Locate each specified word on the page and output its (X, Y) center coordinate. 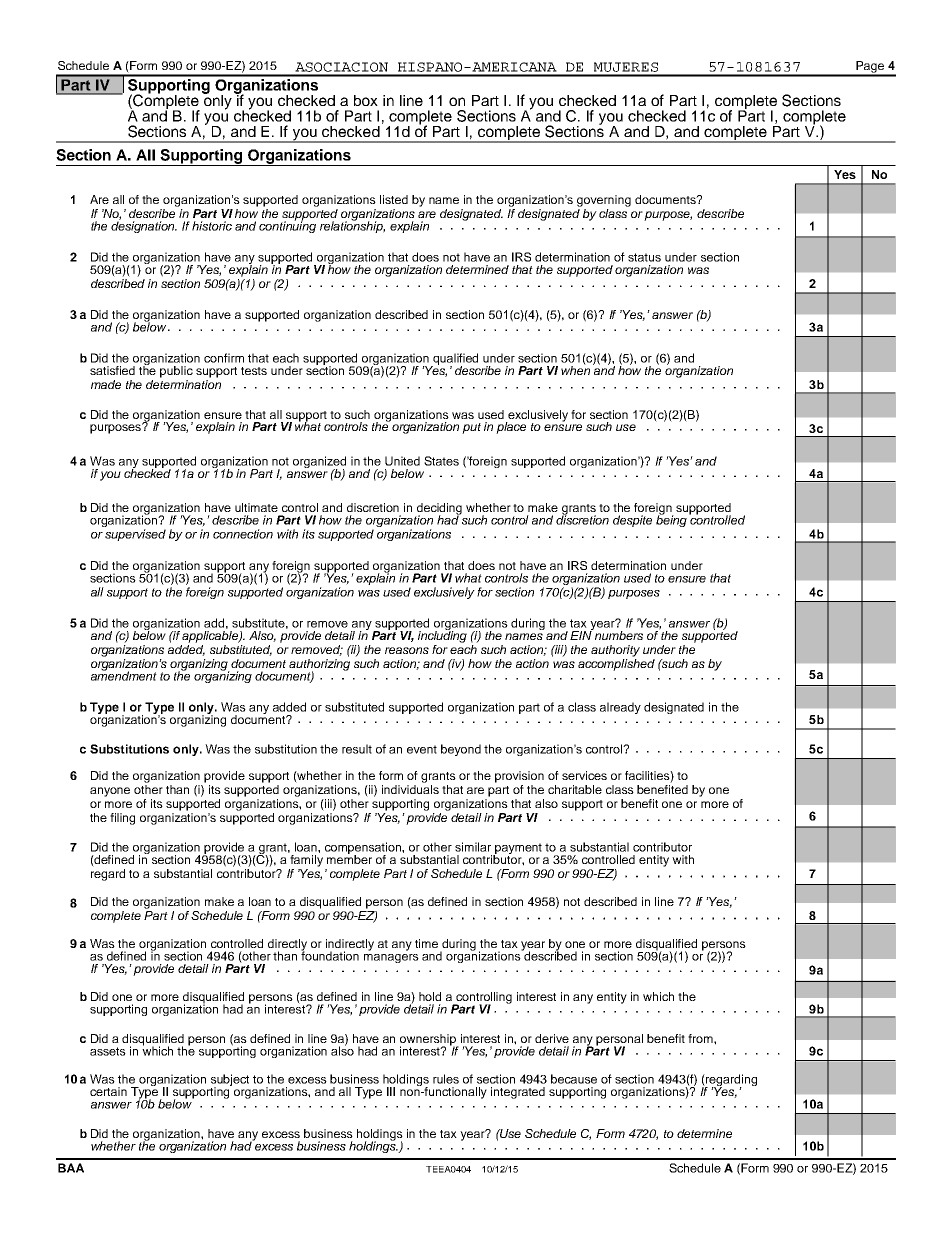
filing (122, 819)
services (584, 775)
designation (144, 226)
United (402, 461)
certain (108, 1091)
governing (604, 201)
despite (632, 521)
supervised (135, 535)
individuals (410, 789)
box (366, 100)
